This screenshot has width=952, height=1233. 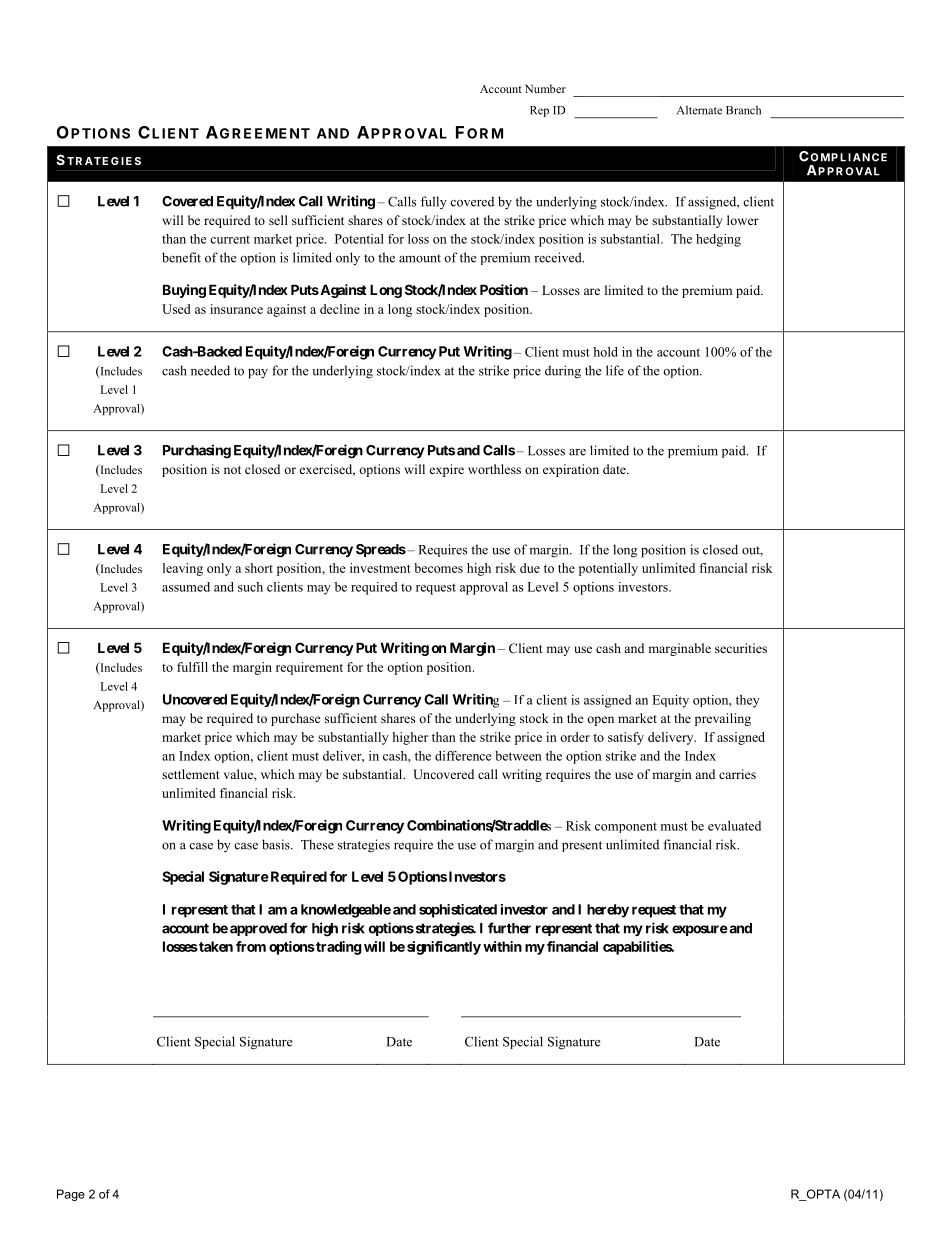 What do you see at coordinates (571, 470) in the screenshot?
I see `expiration` at bounding box center [571, 470].
